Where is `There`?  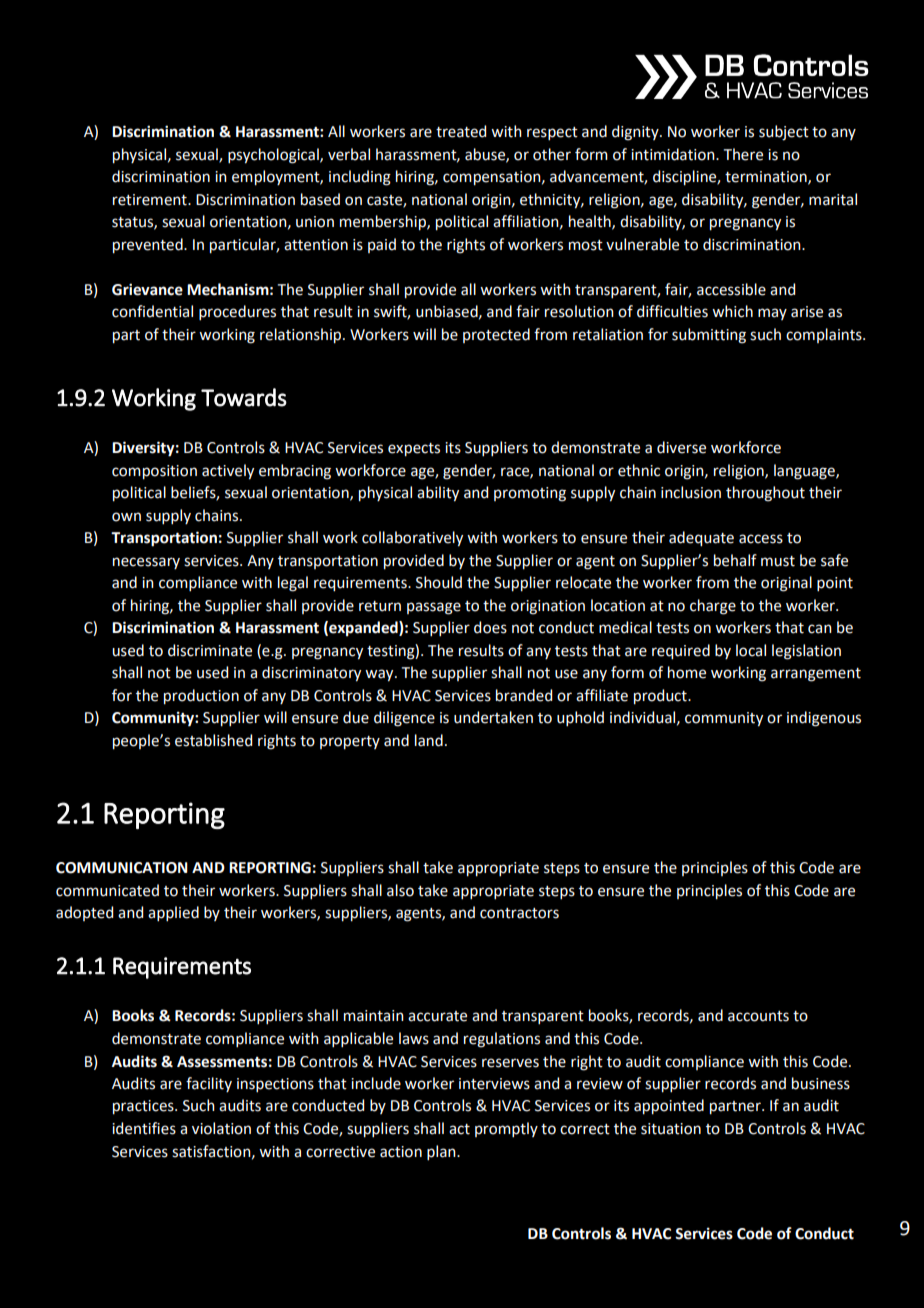 There is located at coordinates (743, 154).
